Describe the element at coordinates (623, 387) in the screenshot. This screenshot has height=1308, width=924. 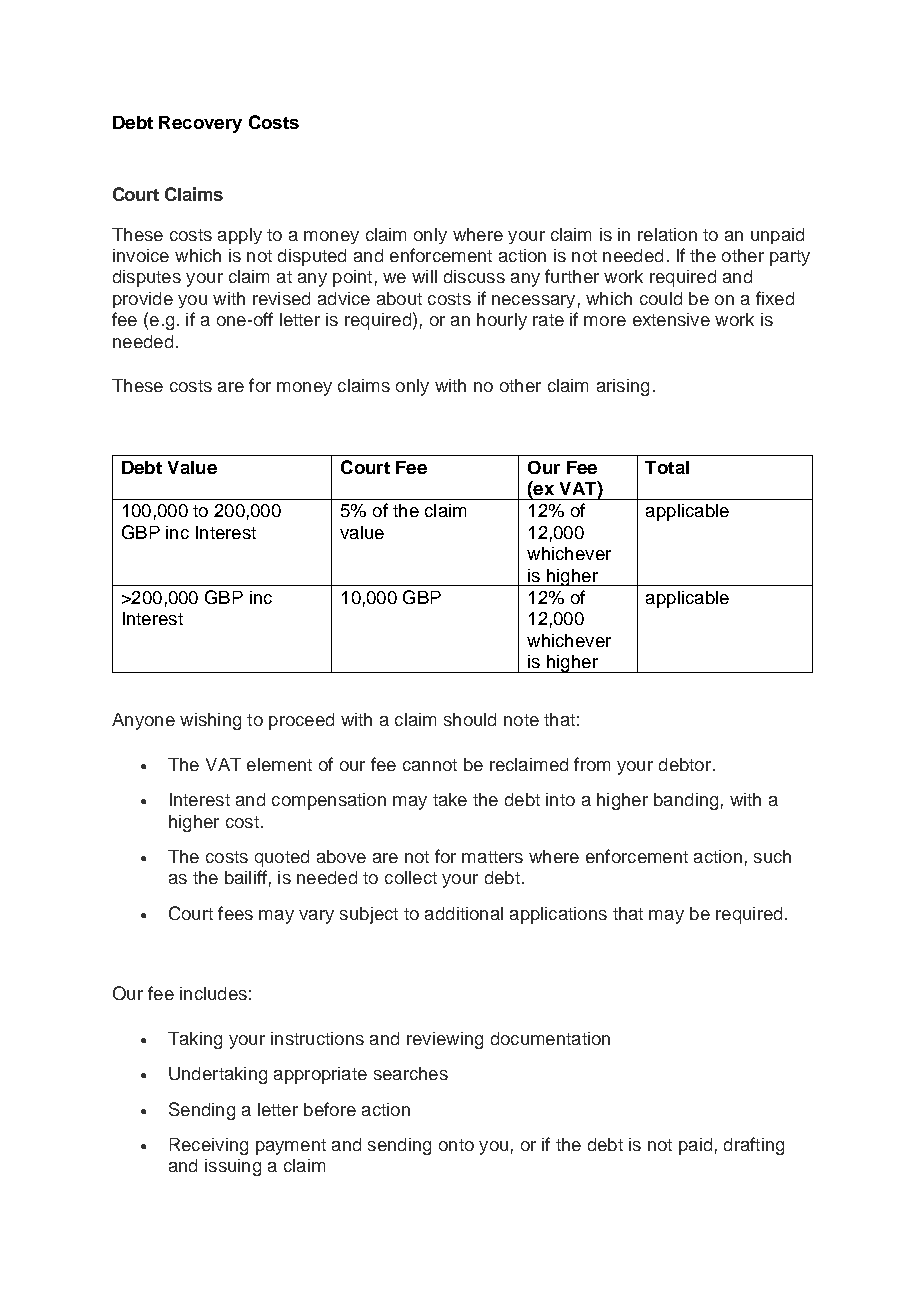
I see `arising` at that location.
